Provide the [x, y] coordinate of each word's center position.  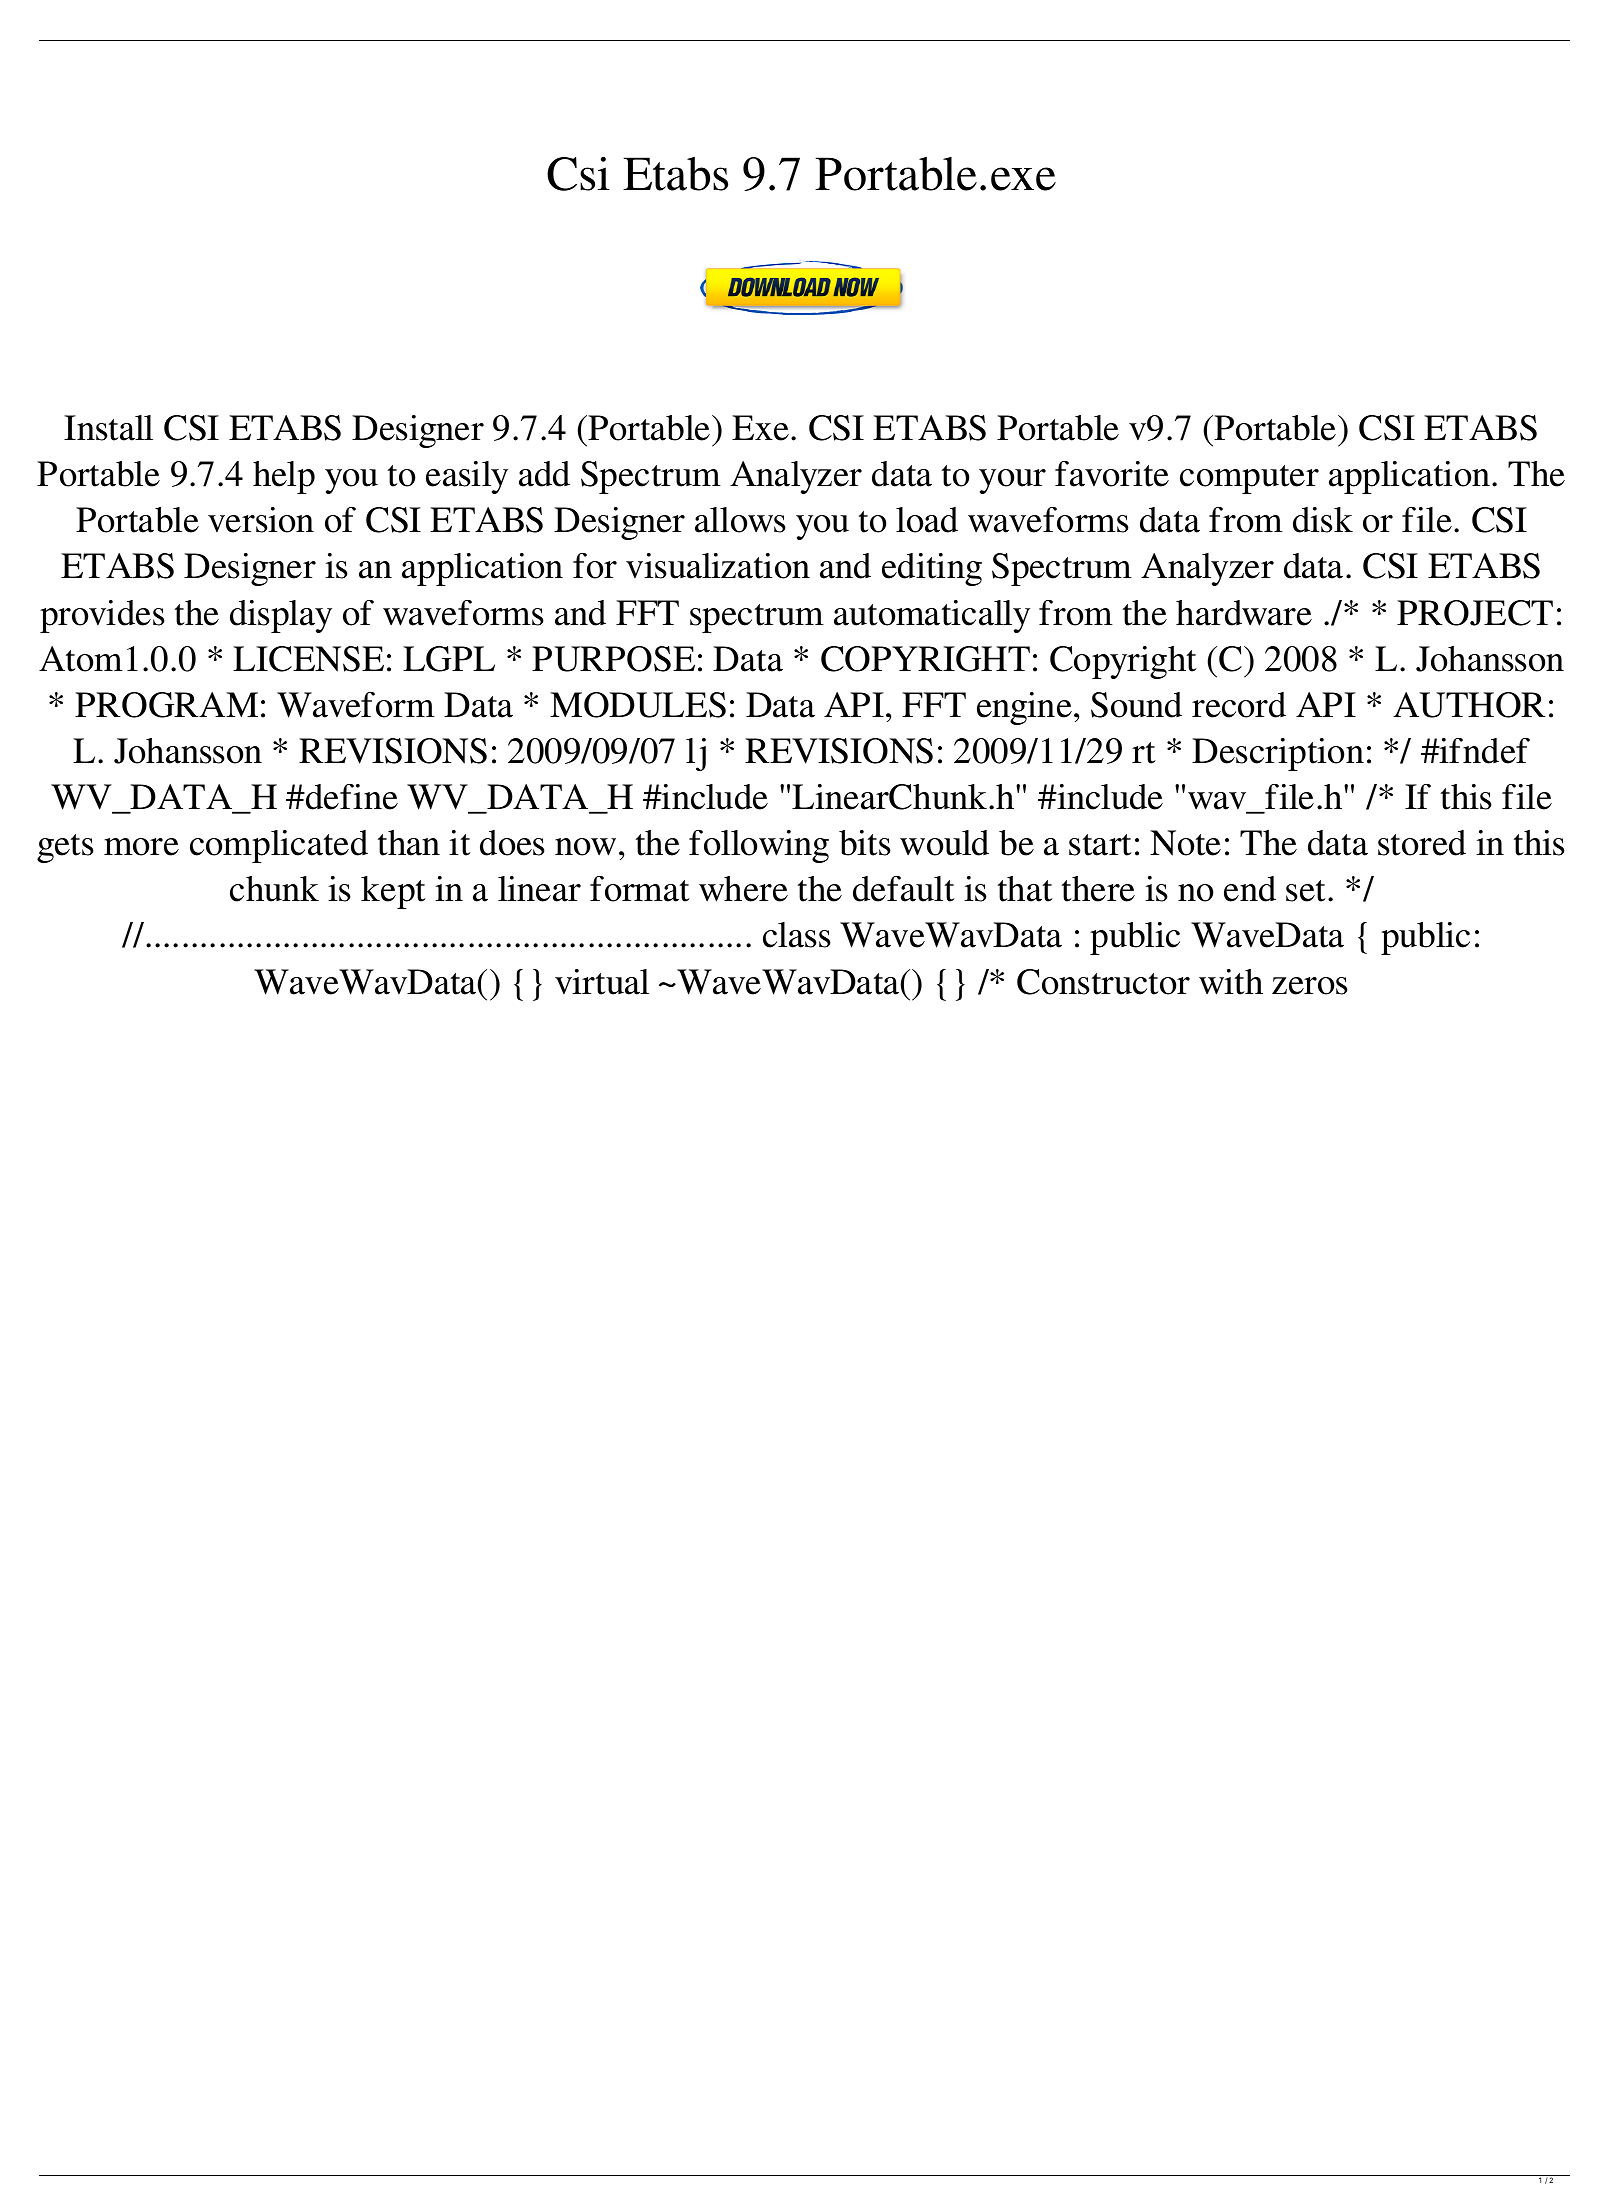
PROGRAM [166, 705]
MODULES [638, 705]
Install [108, 428]
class [797, 935]
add [544, 474]
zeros [1310, 986]
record [1239, 705]
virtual [602, 982]
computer [1249, 479]
